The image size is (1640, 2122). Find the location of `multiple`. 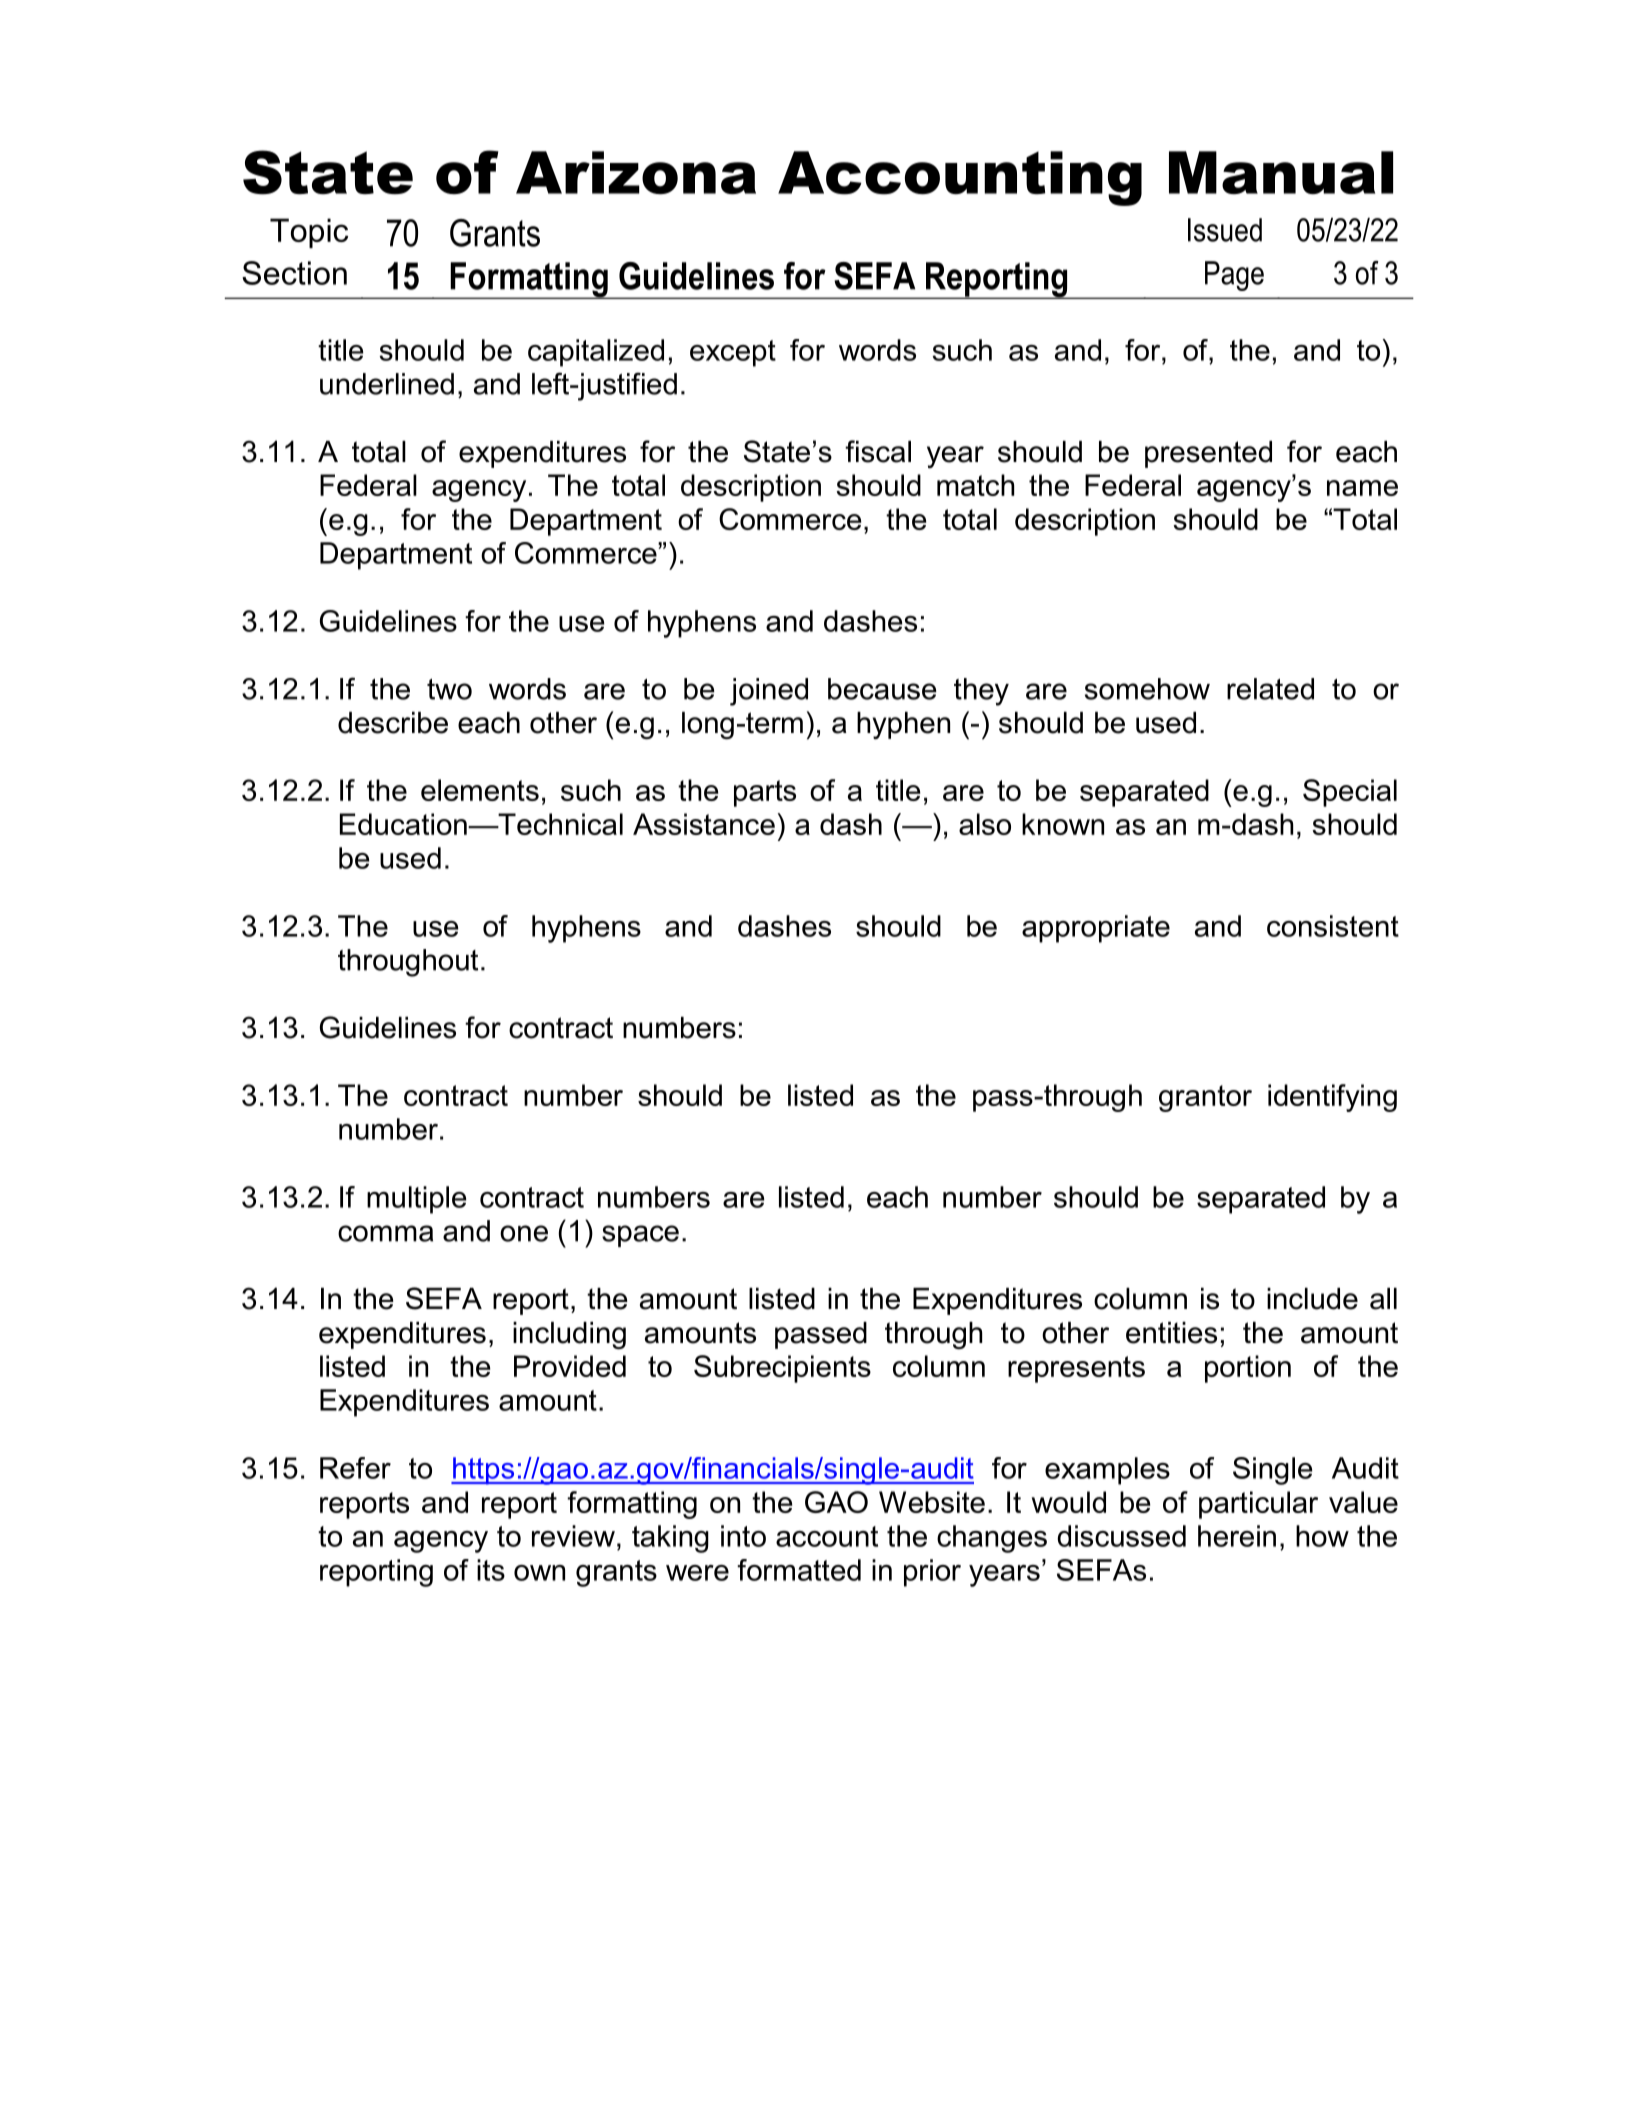

multiple is located at coordinates (417, 1200).
